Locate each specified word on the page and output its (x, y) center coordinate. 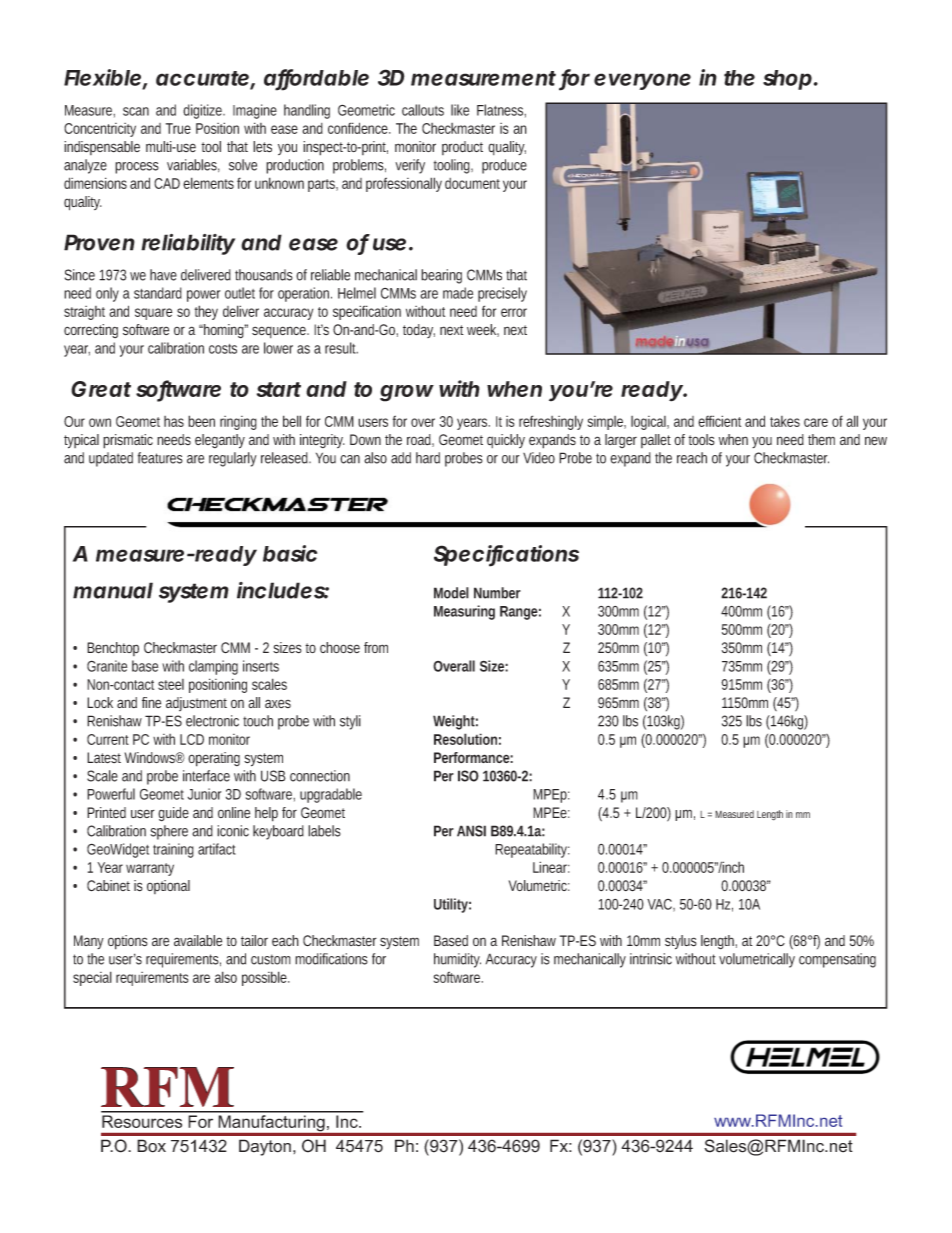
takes (785, 421)
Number (497, 593)
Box (151, 1146)
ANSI (471, 831)
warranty (150, 869)
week (483, 330)
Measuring (464, 612)
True (178, 128)
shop (787, 80)
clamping (213, 667)
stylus (681, 942)
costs (223, 349)
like (460, 110)
